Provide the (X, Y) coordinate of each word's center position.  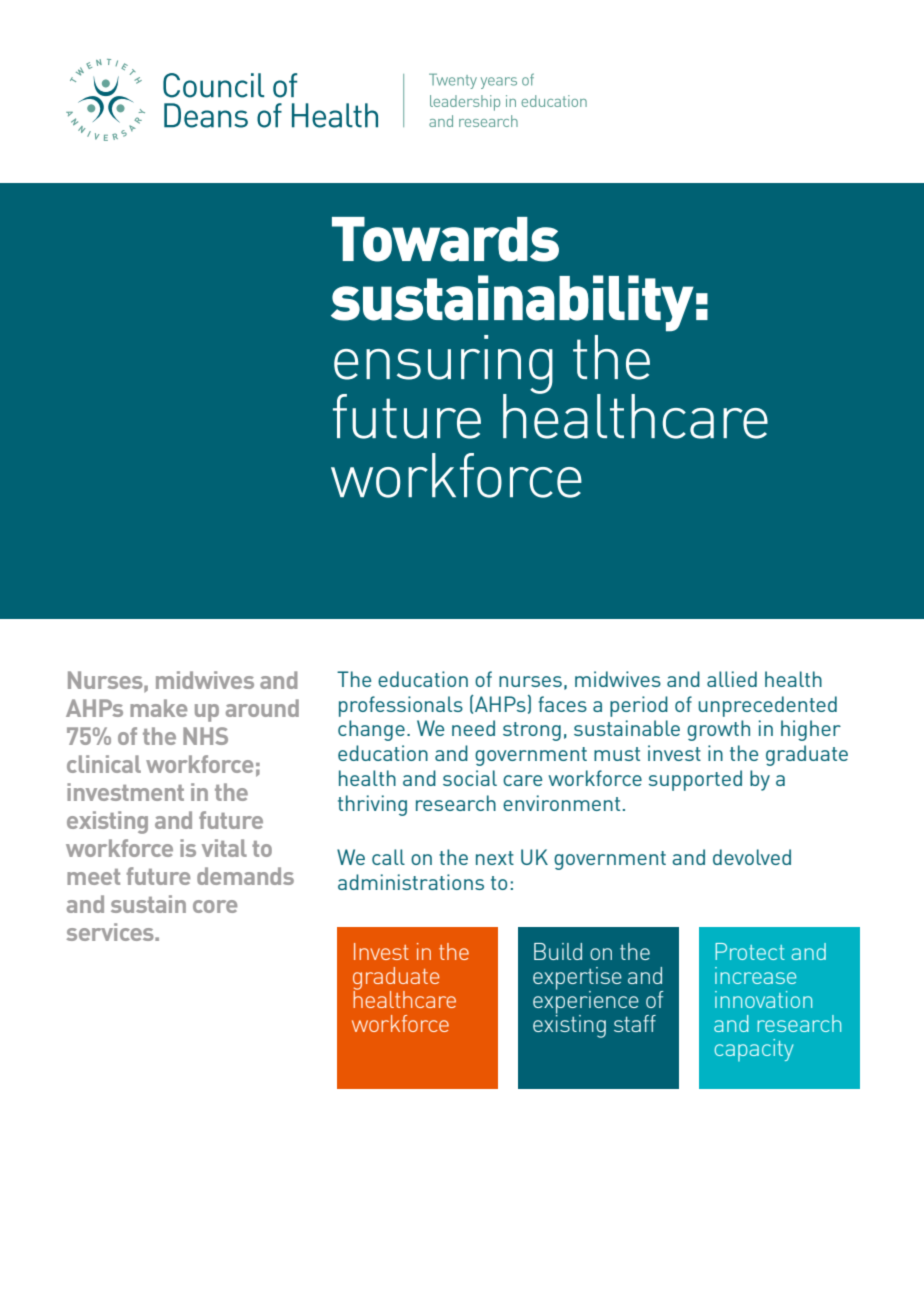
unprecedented (768, 706)
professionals (401, 706)
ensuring (443, 365)
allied (732, 679)
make (158, 708)
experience (586, 1002)
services (111, 932)
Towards (445, 239)
